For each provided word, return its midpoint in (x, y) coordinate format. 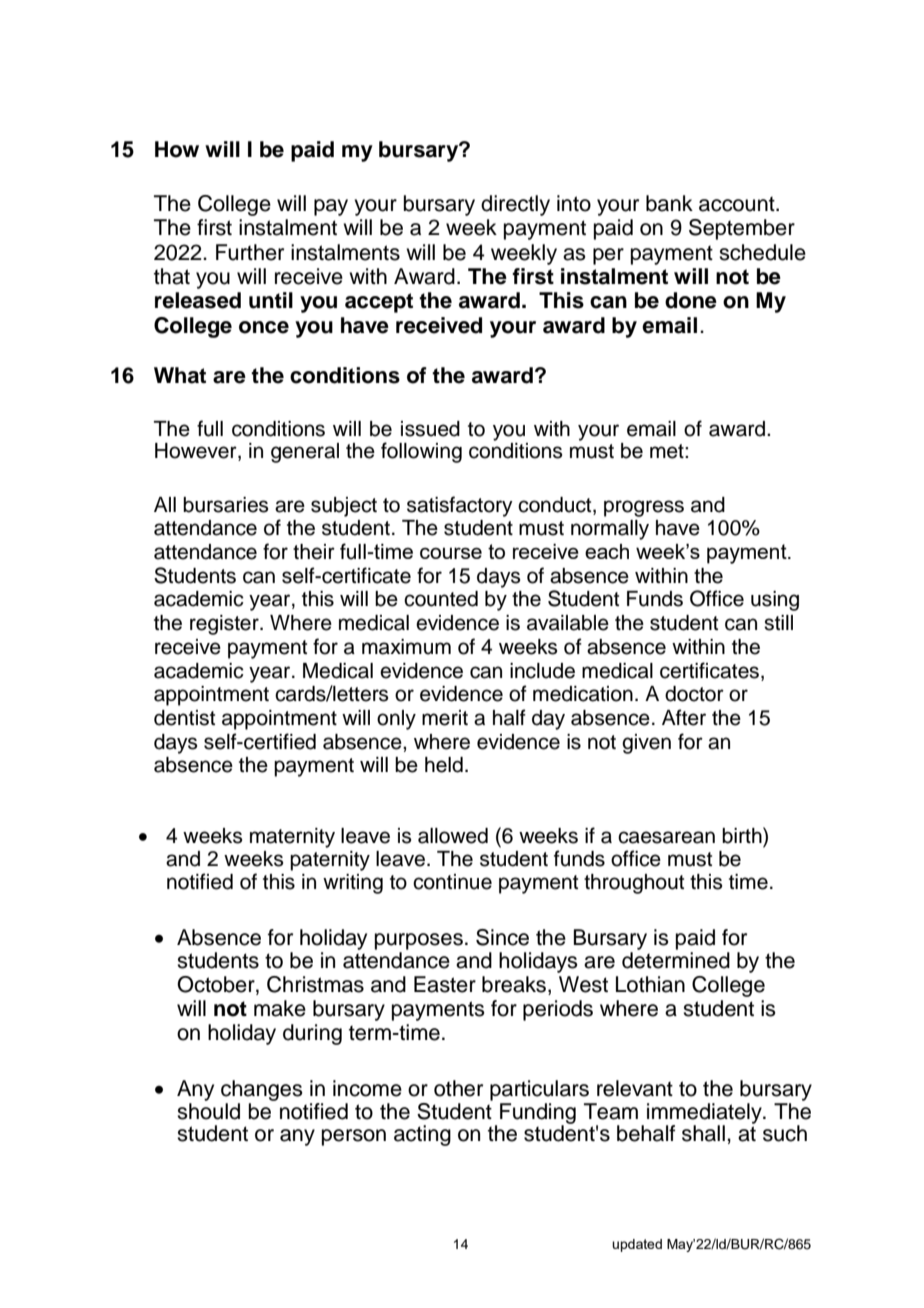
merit (445, 718)
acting (422, 1135)
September (742, 229)
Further (250, 252)
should (208, 1110)
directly (515, 205)
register (225, 625)
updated (637, 1245)
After (684, 717)
